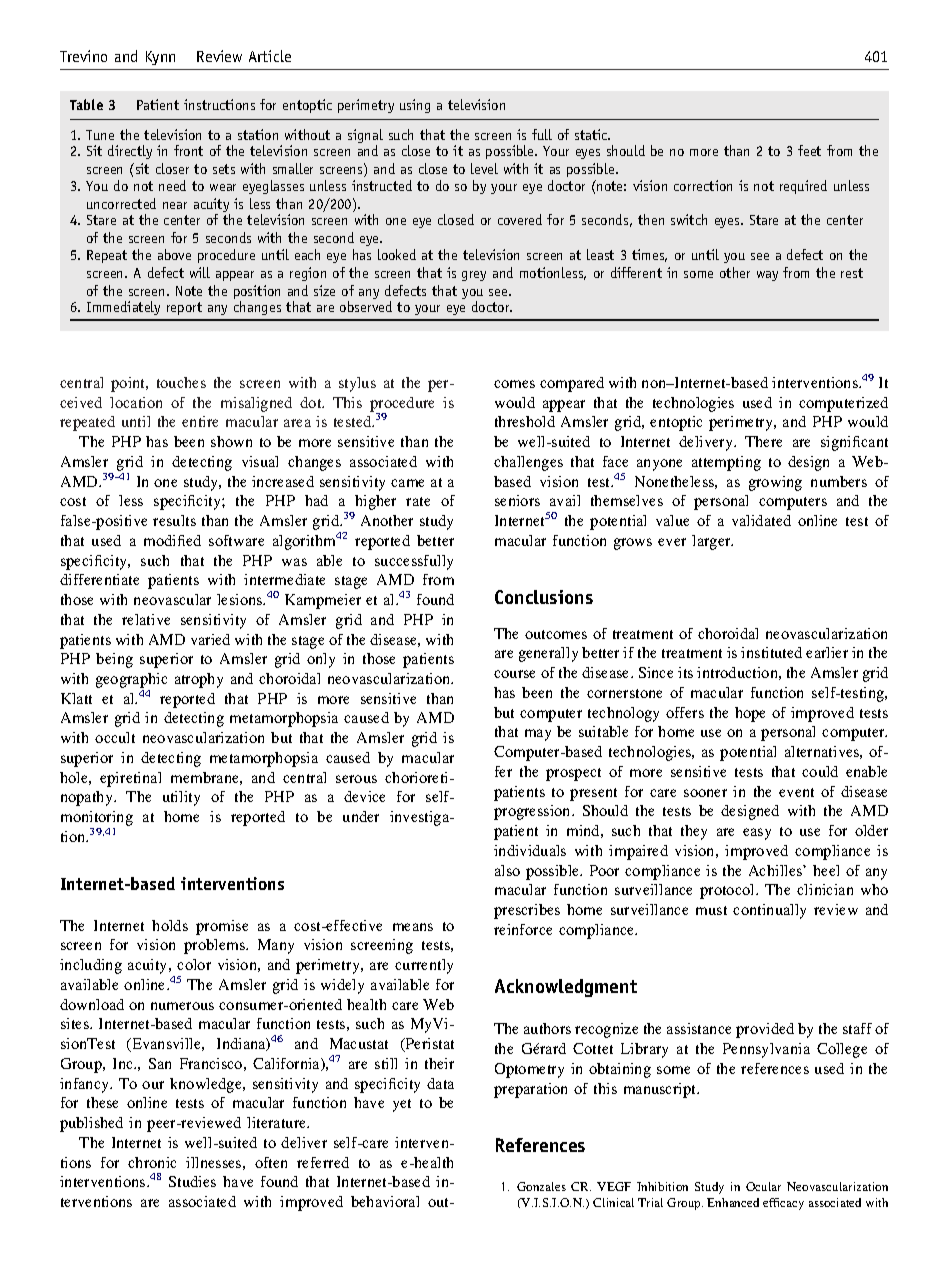 The image size is (947, 1288). What do you see at coordinates (507, 870) in the image?
I see `also` at bounding box center [507, 870].
